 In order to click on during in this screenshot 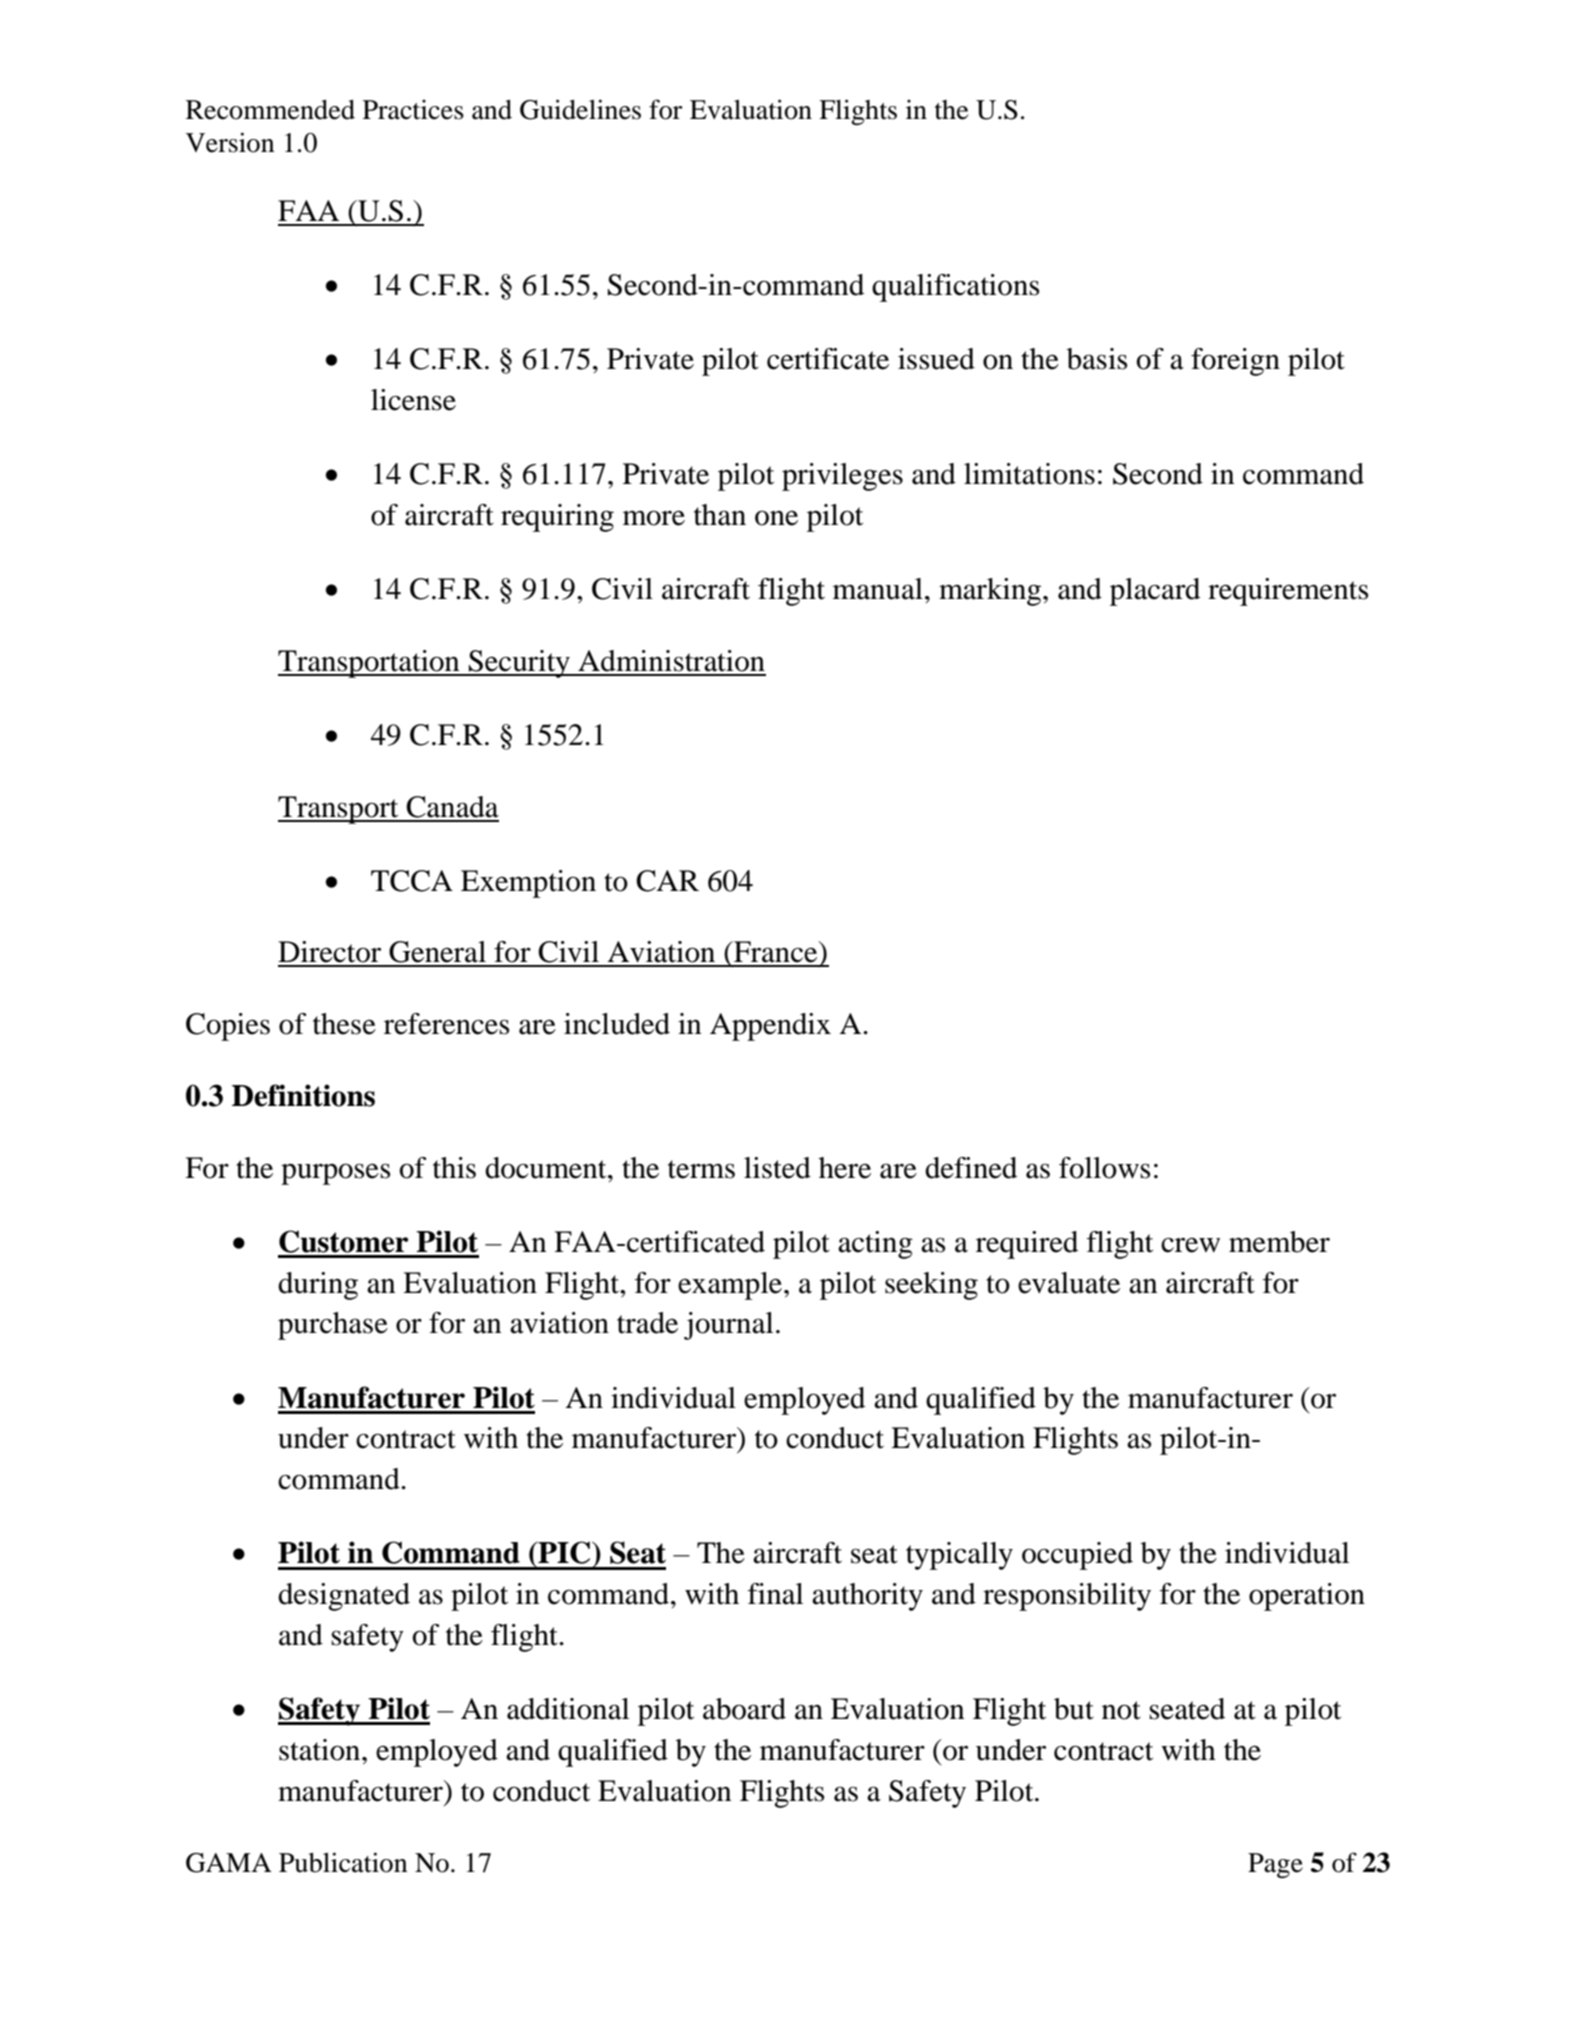, I will do `click(318, 1286)`.
